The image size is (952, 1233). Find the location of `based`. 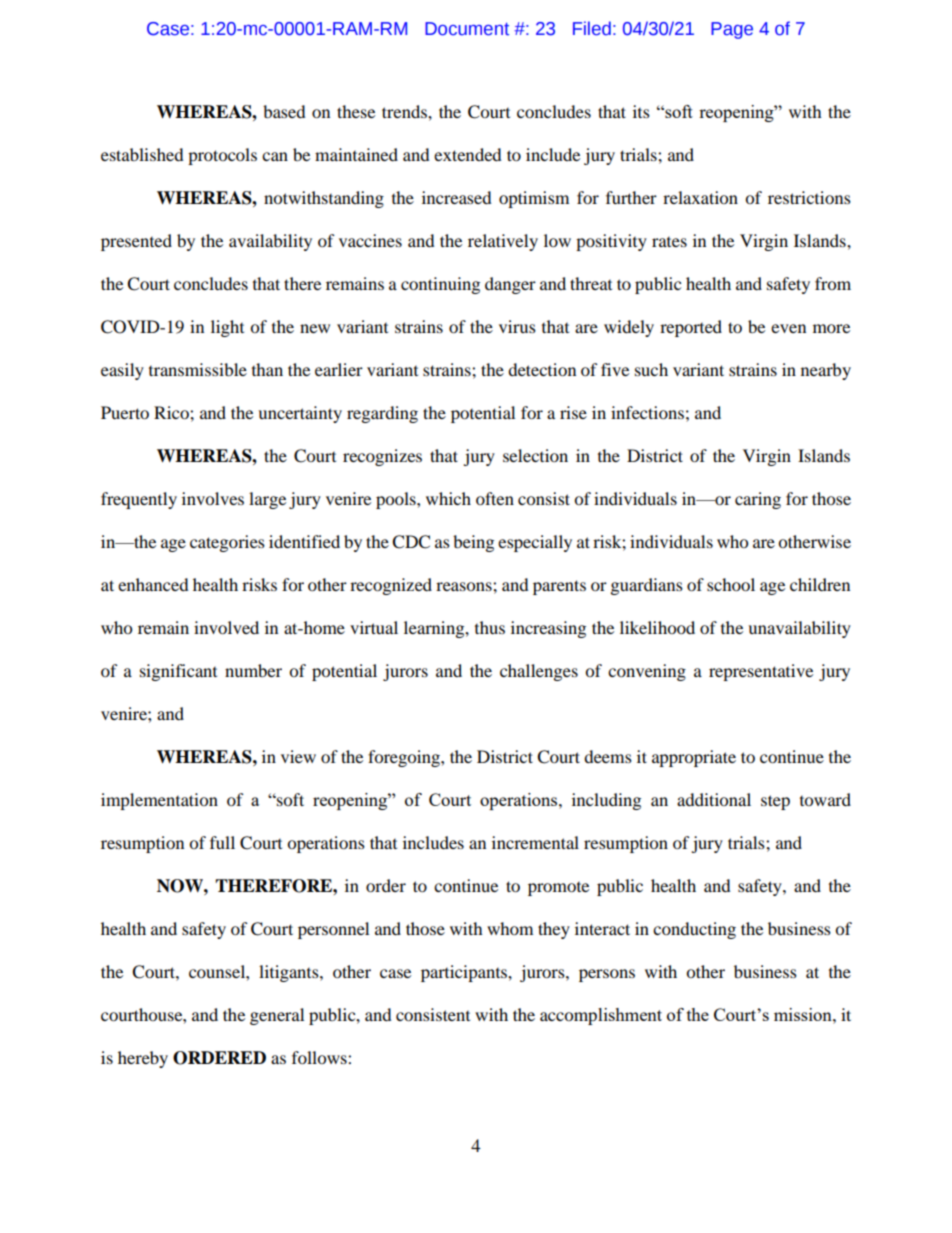

based is located at coordinates (284, 111).
